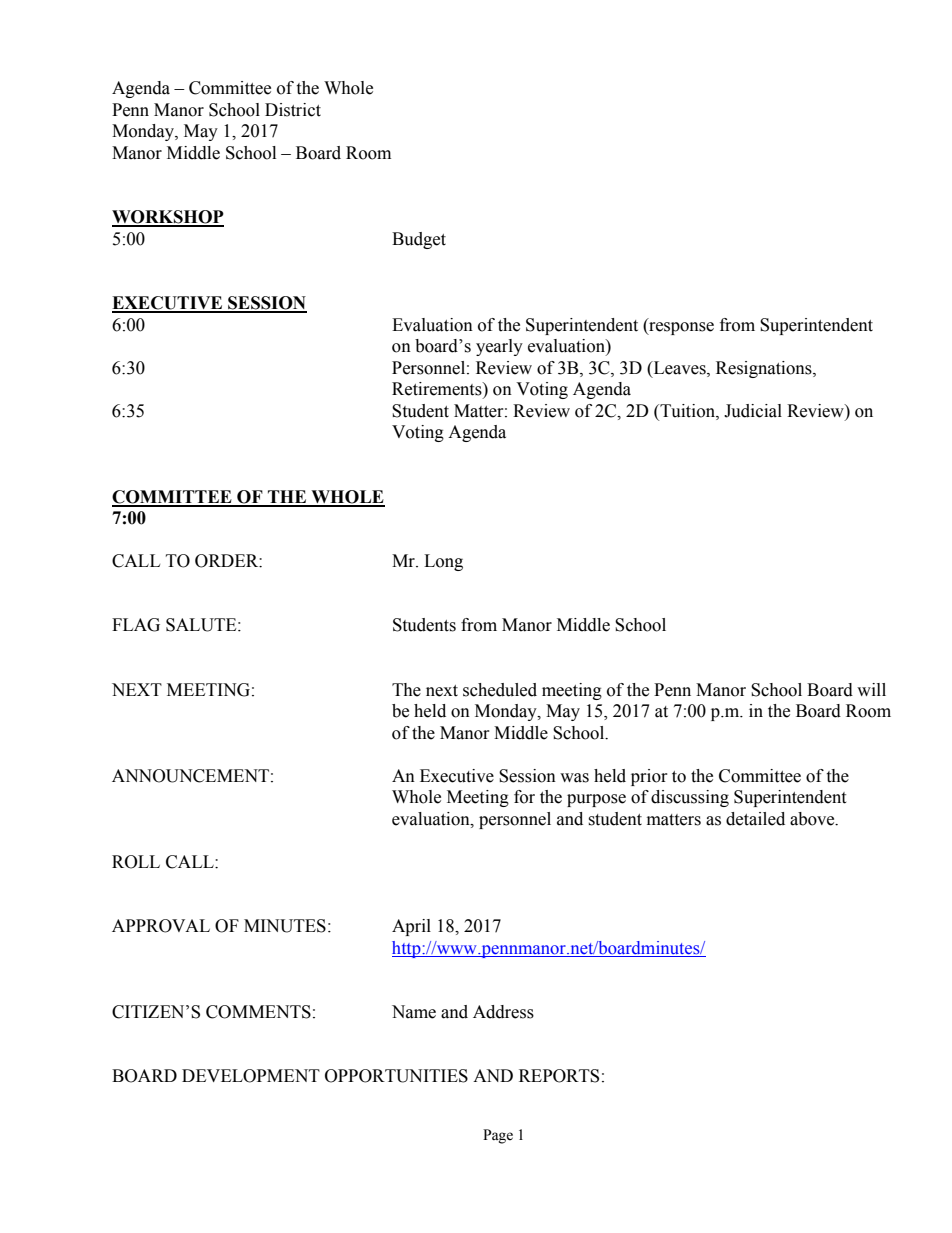 Image resolution: width=952 pixels, height=1233 pixels. Describe the element at coordinates (293, 110) in the screenshot. I see `District` at that location.
